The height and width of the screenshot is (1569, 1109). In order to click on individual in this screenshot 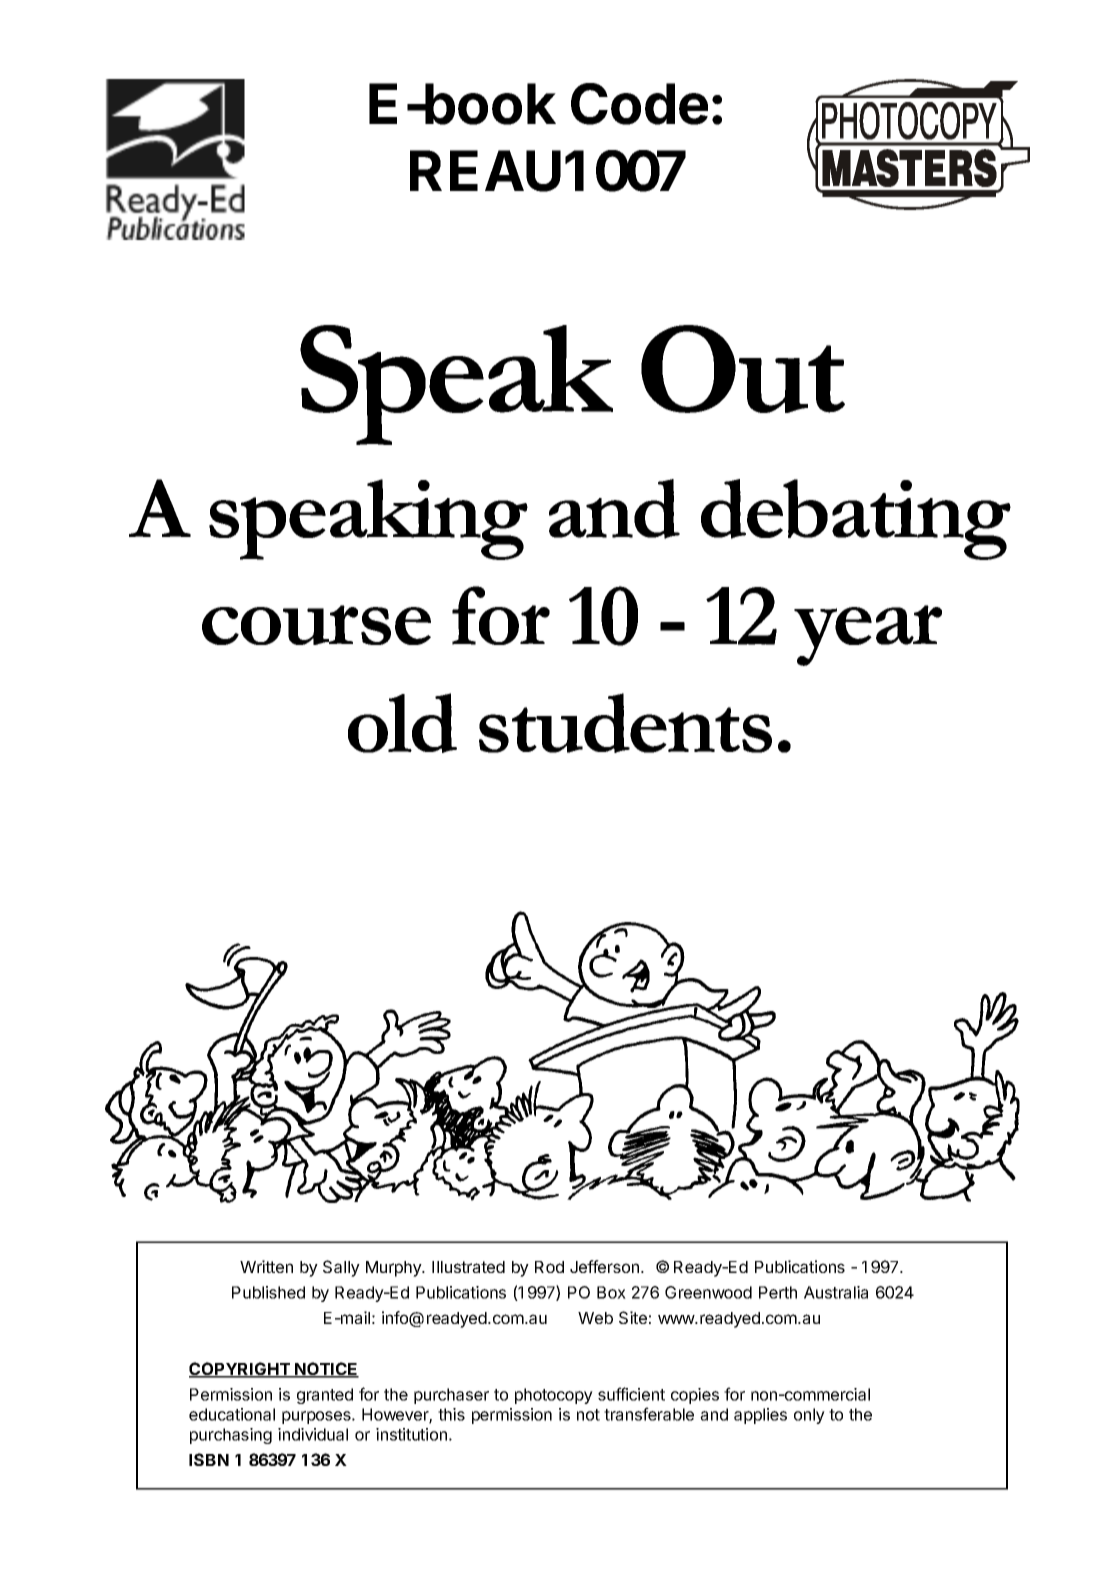, I will do `click(313, 1434)`.
